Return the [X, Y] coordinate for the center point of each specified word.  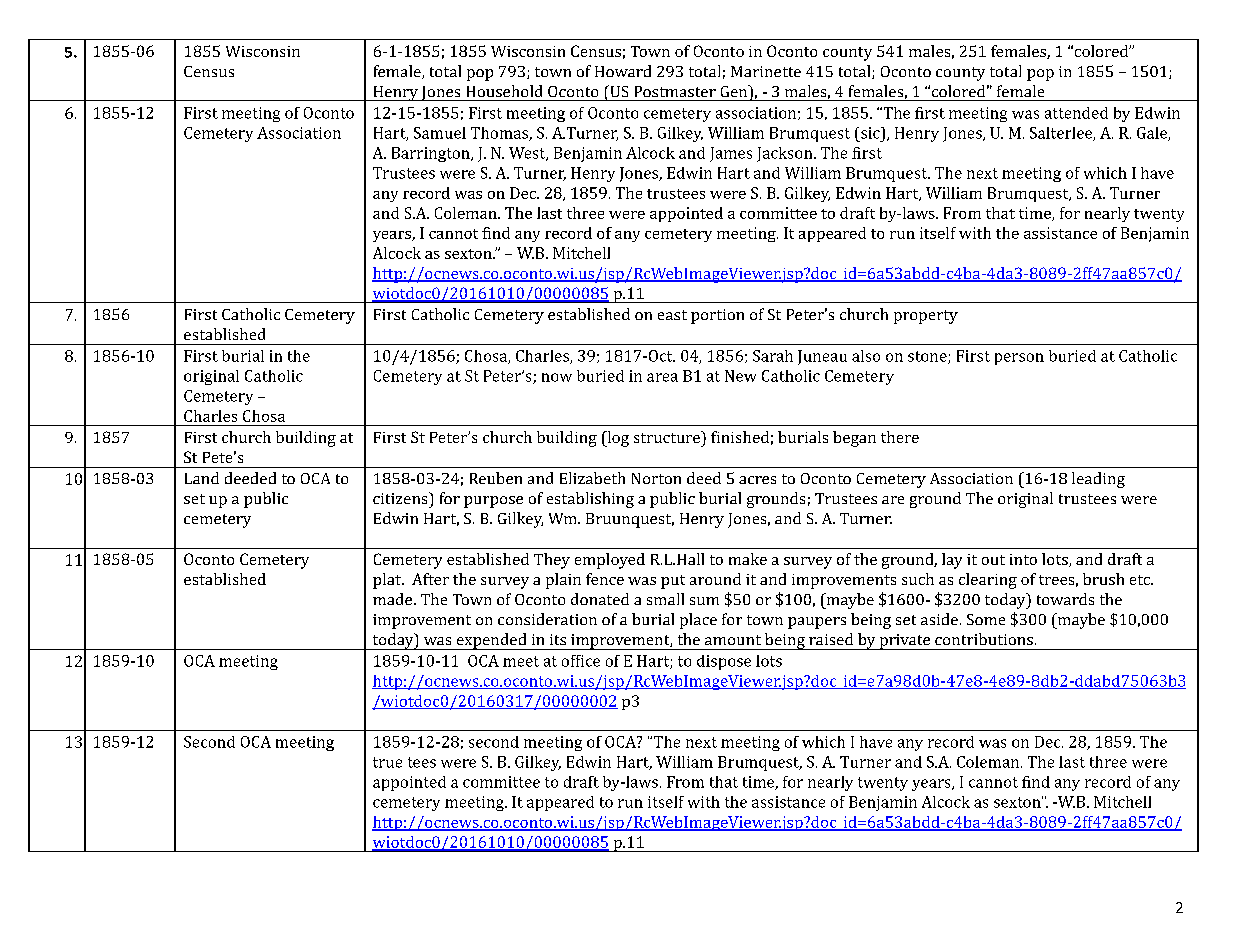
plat [388, 581]
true [387, 762]
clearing [988, 581]
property [926, 317]
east [672, 315]
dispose [724, 662]
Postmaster [675, 91]
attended [1076, 113]
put [673, 582]
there [900, 437]
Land [202, 478]
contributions [984, 639]
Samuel [440, 133]
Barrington [432, 154]
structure [668, 437]
